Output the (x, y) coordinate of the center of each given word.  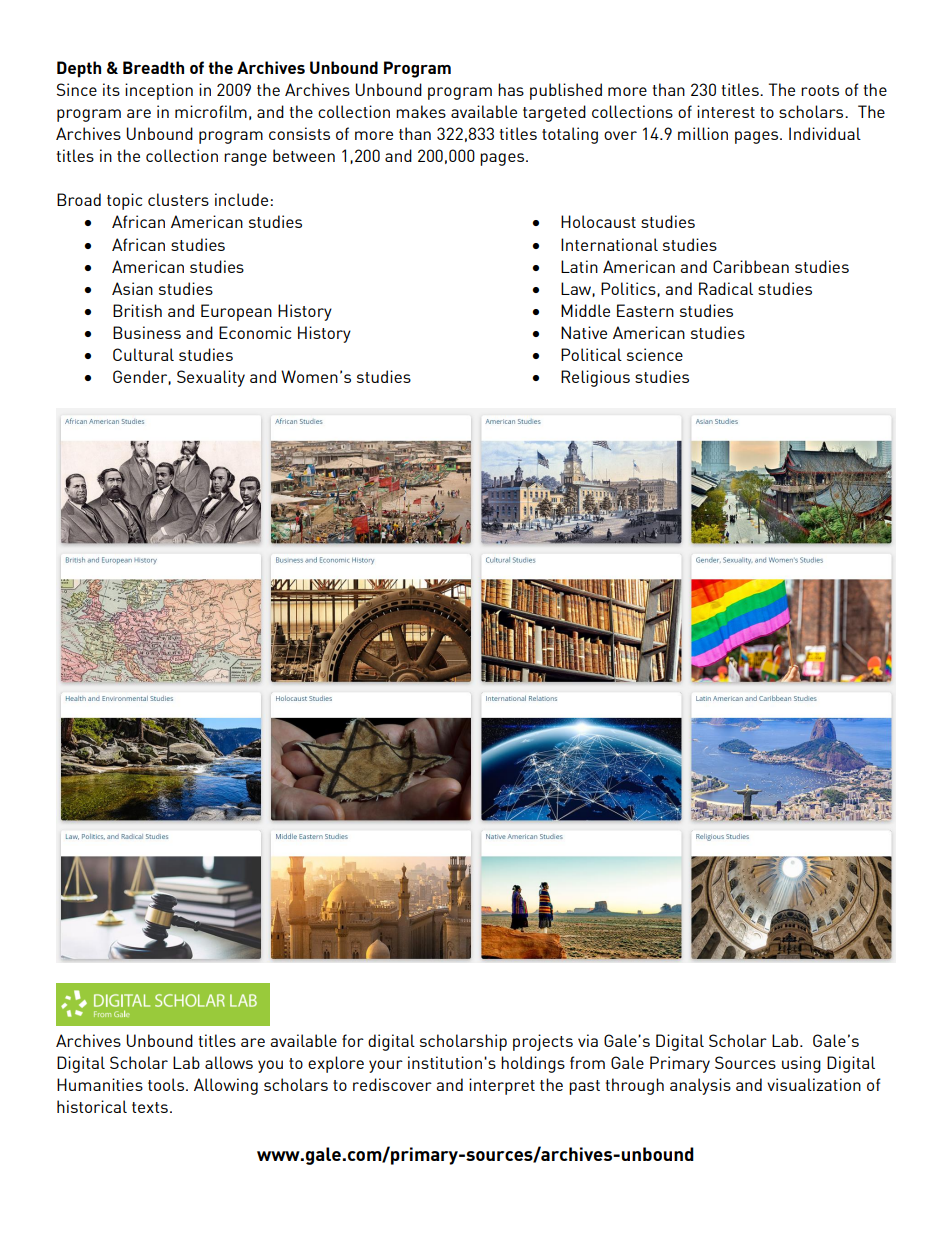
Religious (595, 378)
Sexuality (211, 378)
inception (159, 91)
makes (421, 111)
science (655, 354)
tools (166, 1084)
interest (726, 111)
